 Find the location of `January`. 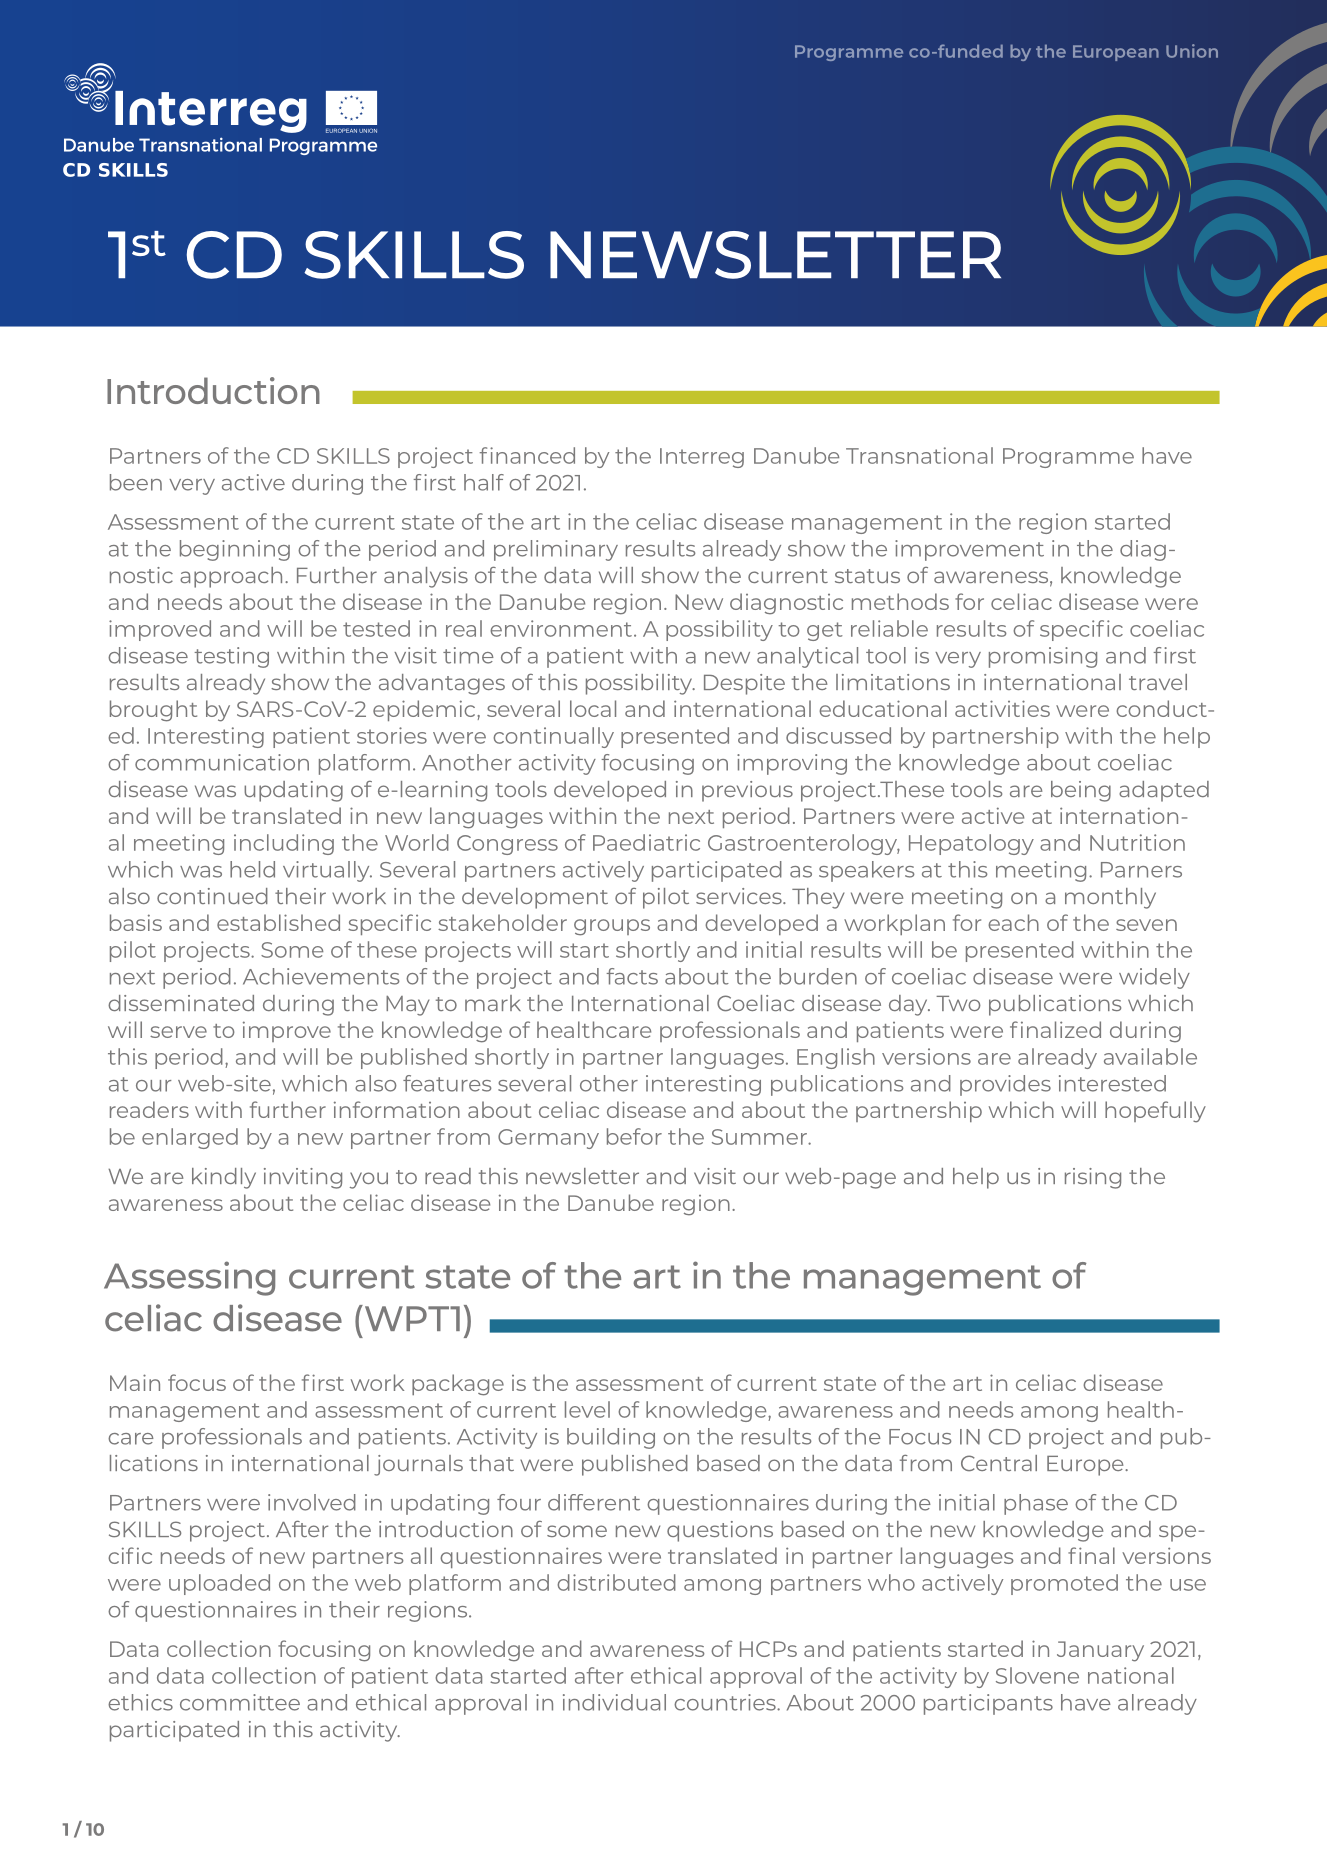

January is located at coordinates (1100, 1651).
